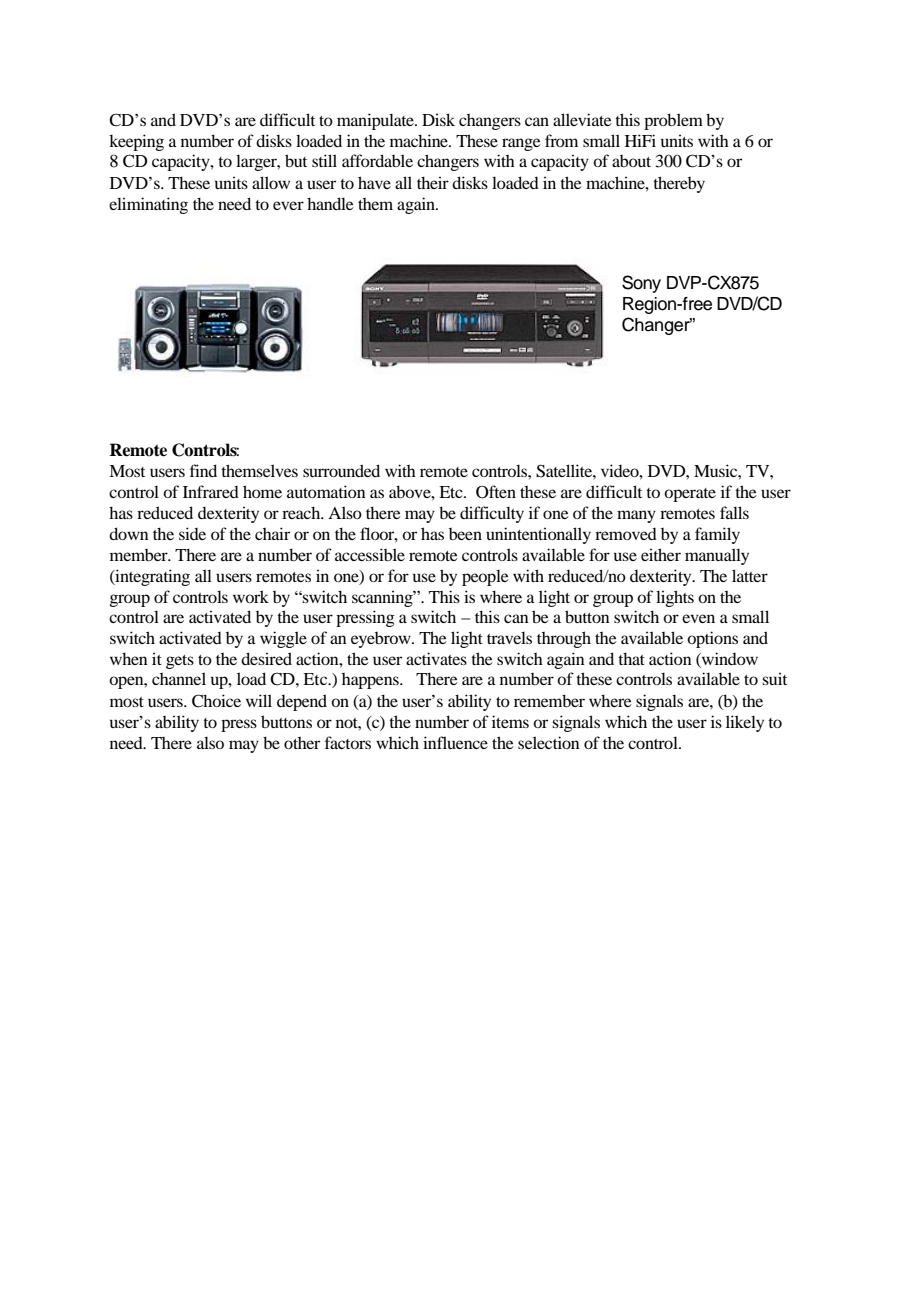 This screenshot has height=1308, width=924. Describe the element at coordinates (717, 535) in the screenshot. I see `family` at that location.
